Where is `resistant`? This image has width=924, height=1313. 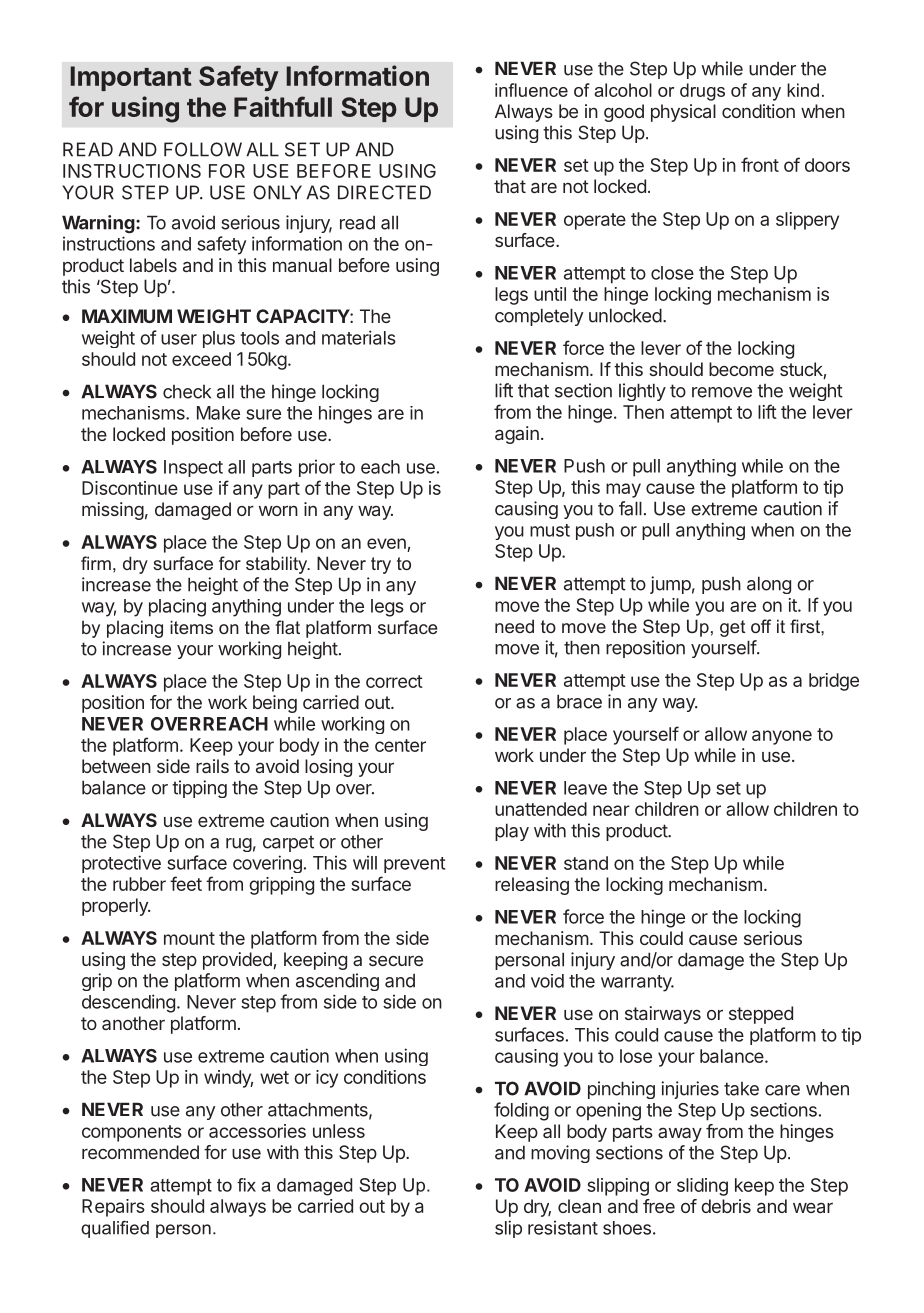 resistant is located at coordinates (563, 1228).
